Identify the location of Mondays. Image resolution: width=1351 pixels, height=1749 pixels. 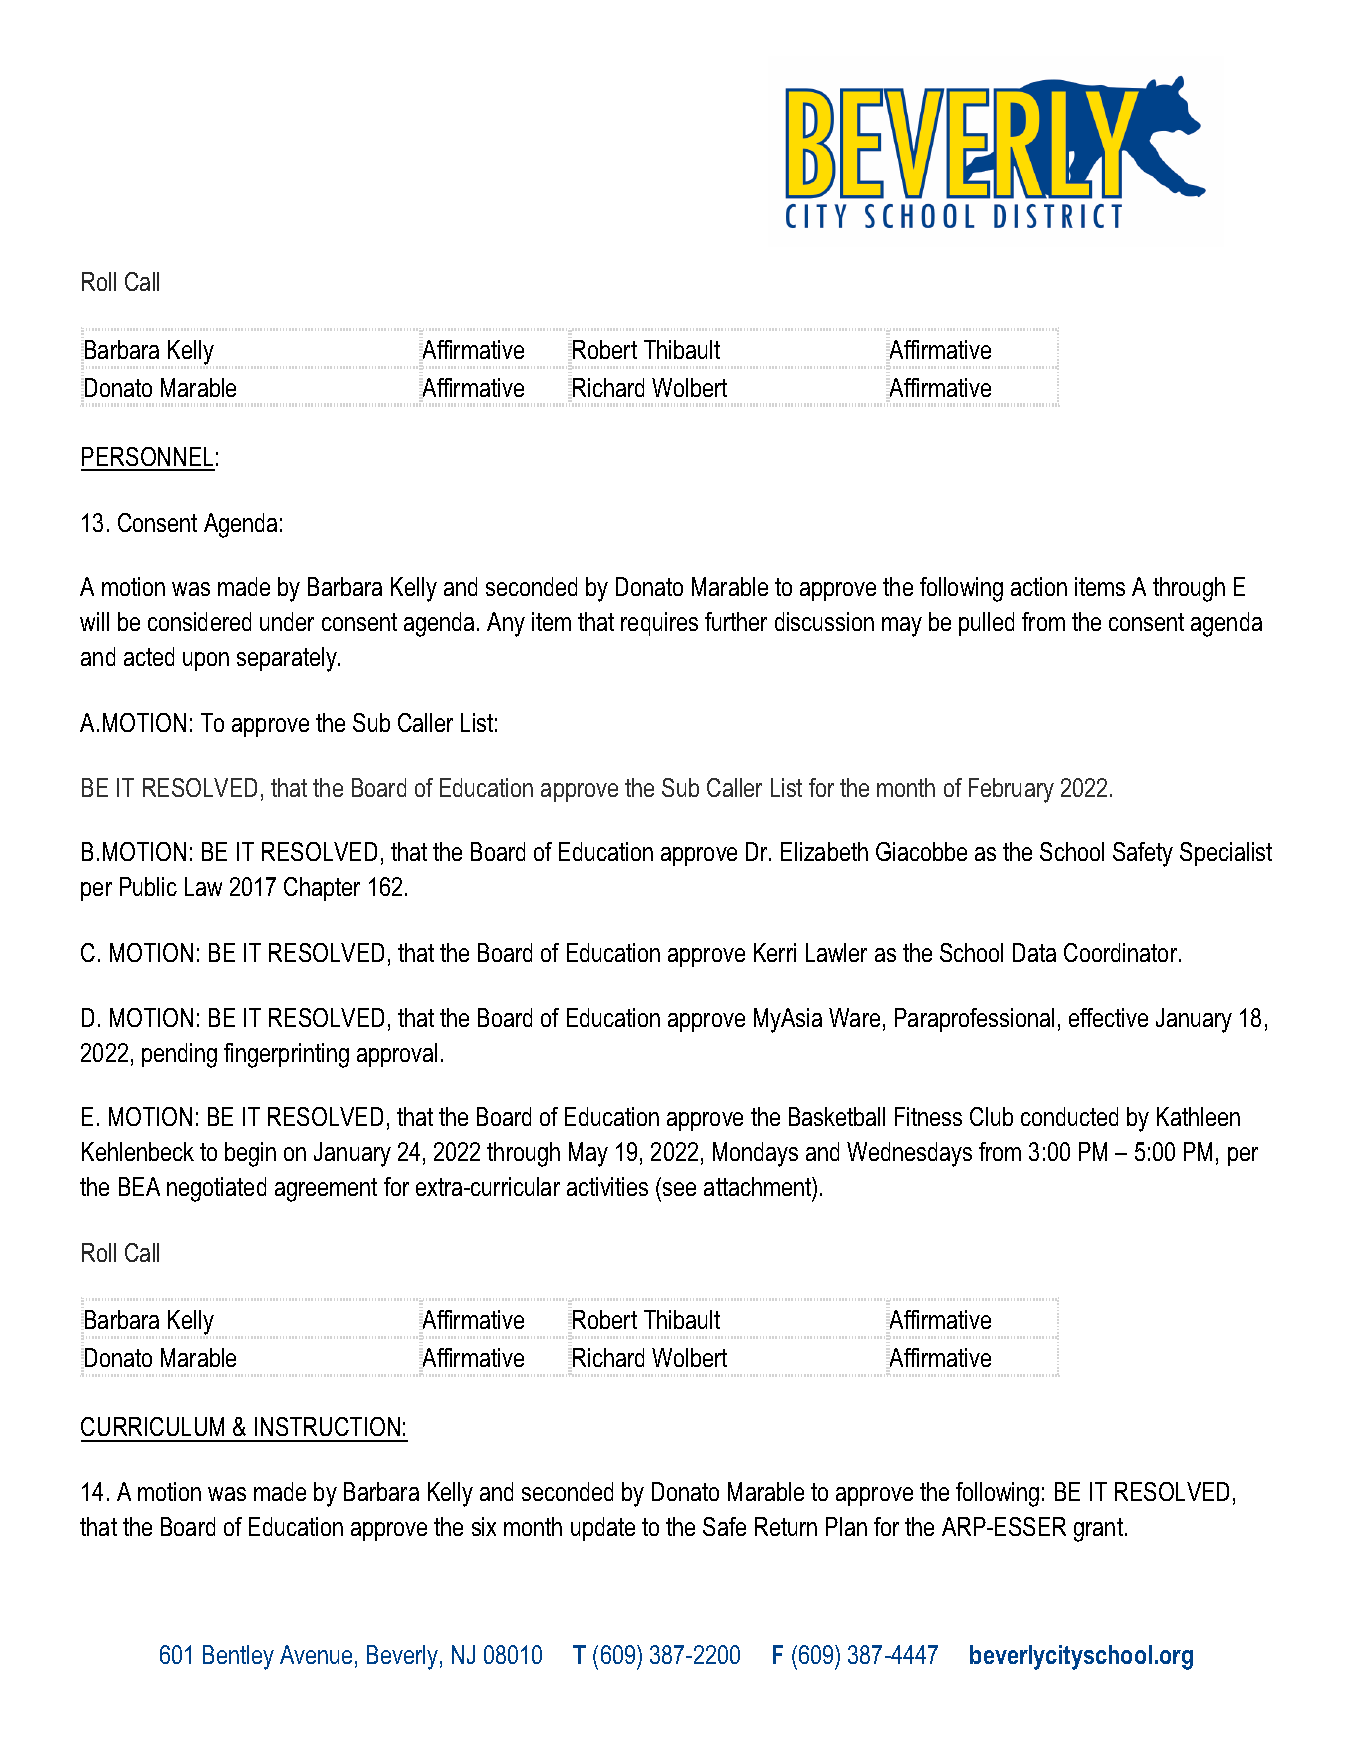
(755, 1154).
